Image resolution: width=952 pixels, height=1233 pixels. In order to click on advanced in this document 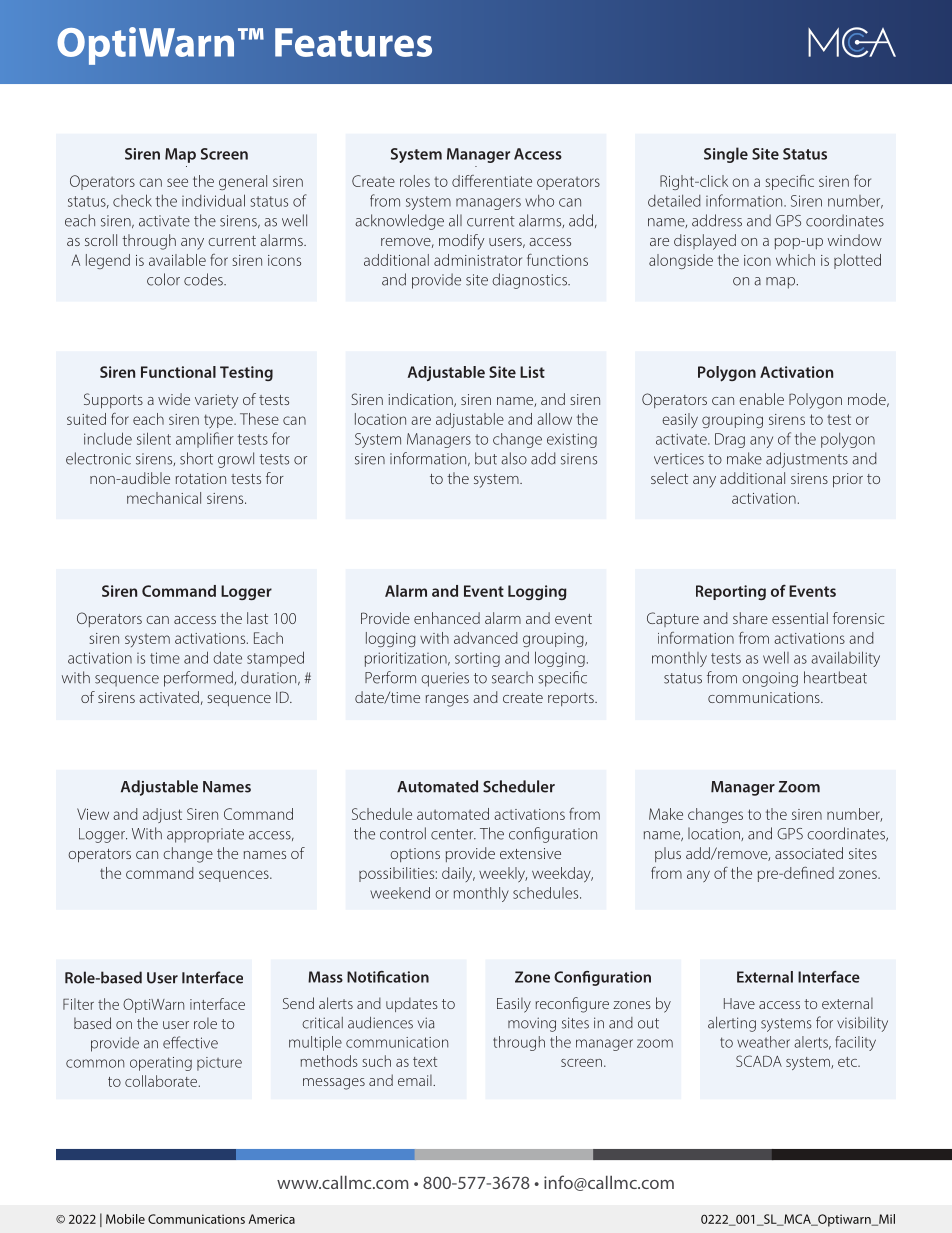, I will do `click(486, 638)`.
